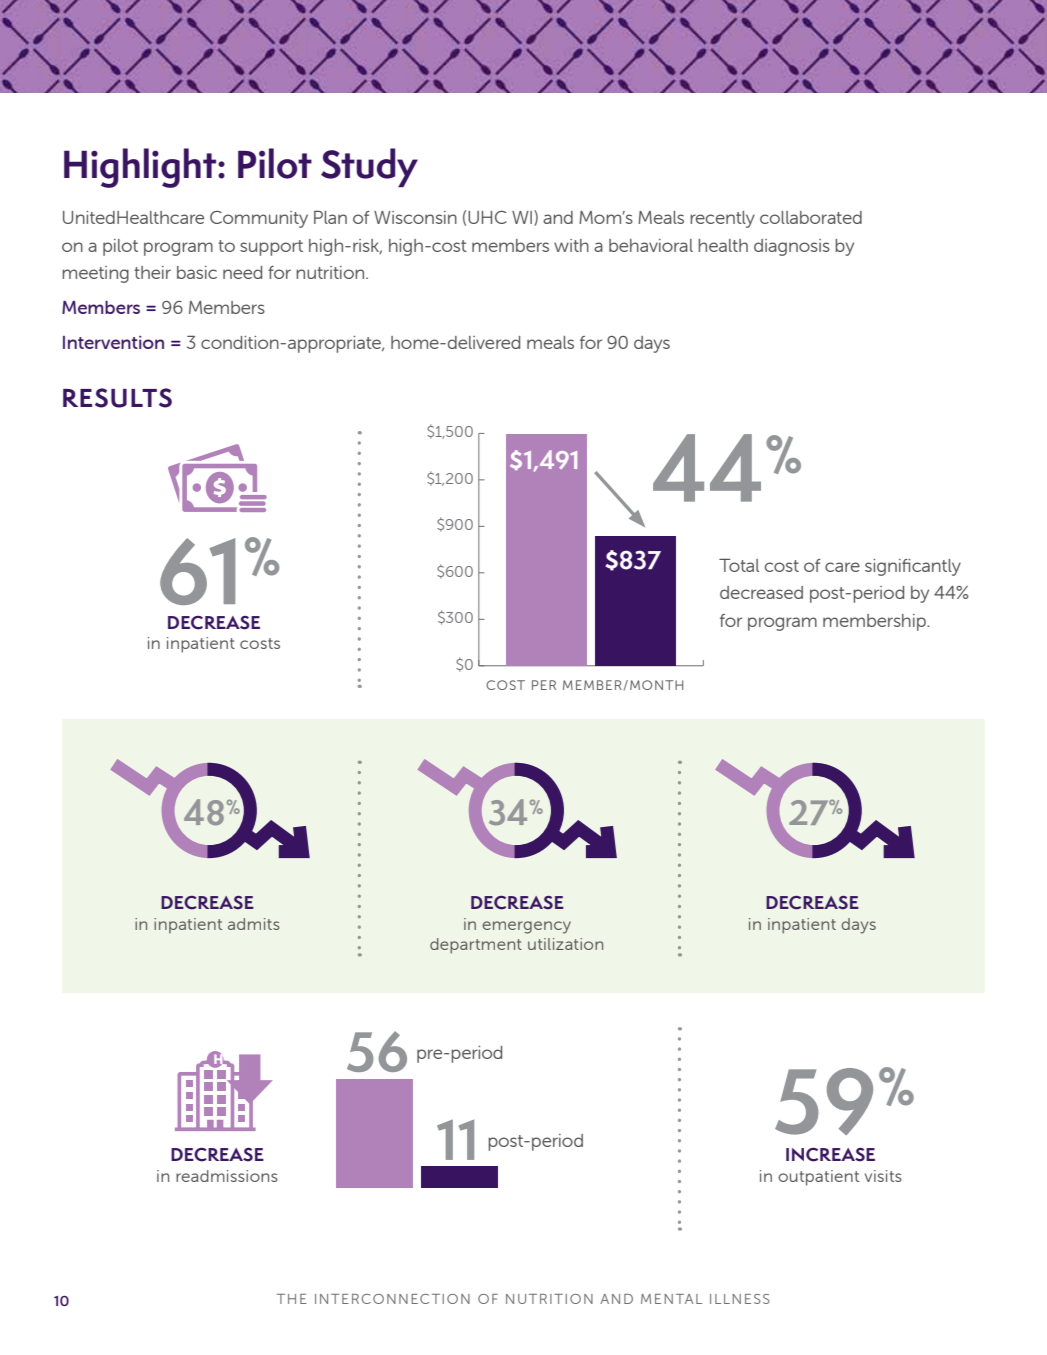 The image size is (1047, 1355). Describe the element at coordinates (254, 924) in the screenshot. I see `admits` at that location.
